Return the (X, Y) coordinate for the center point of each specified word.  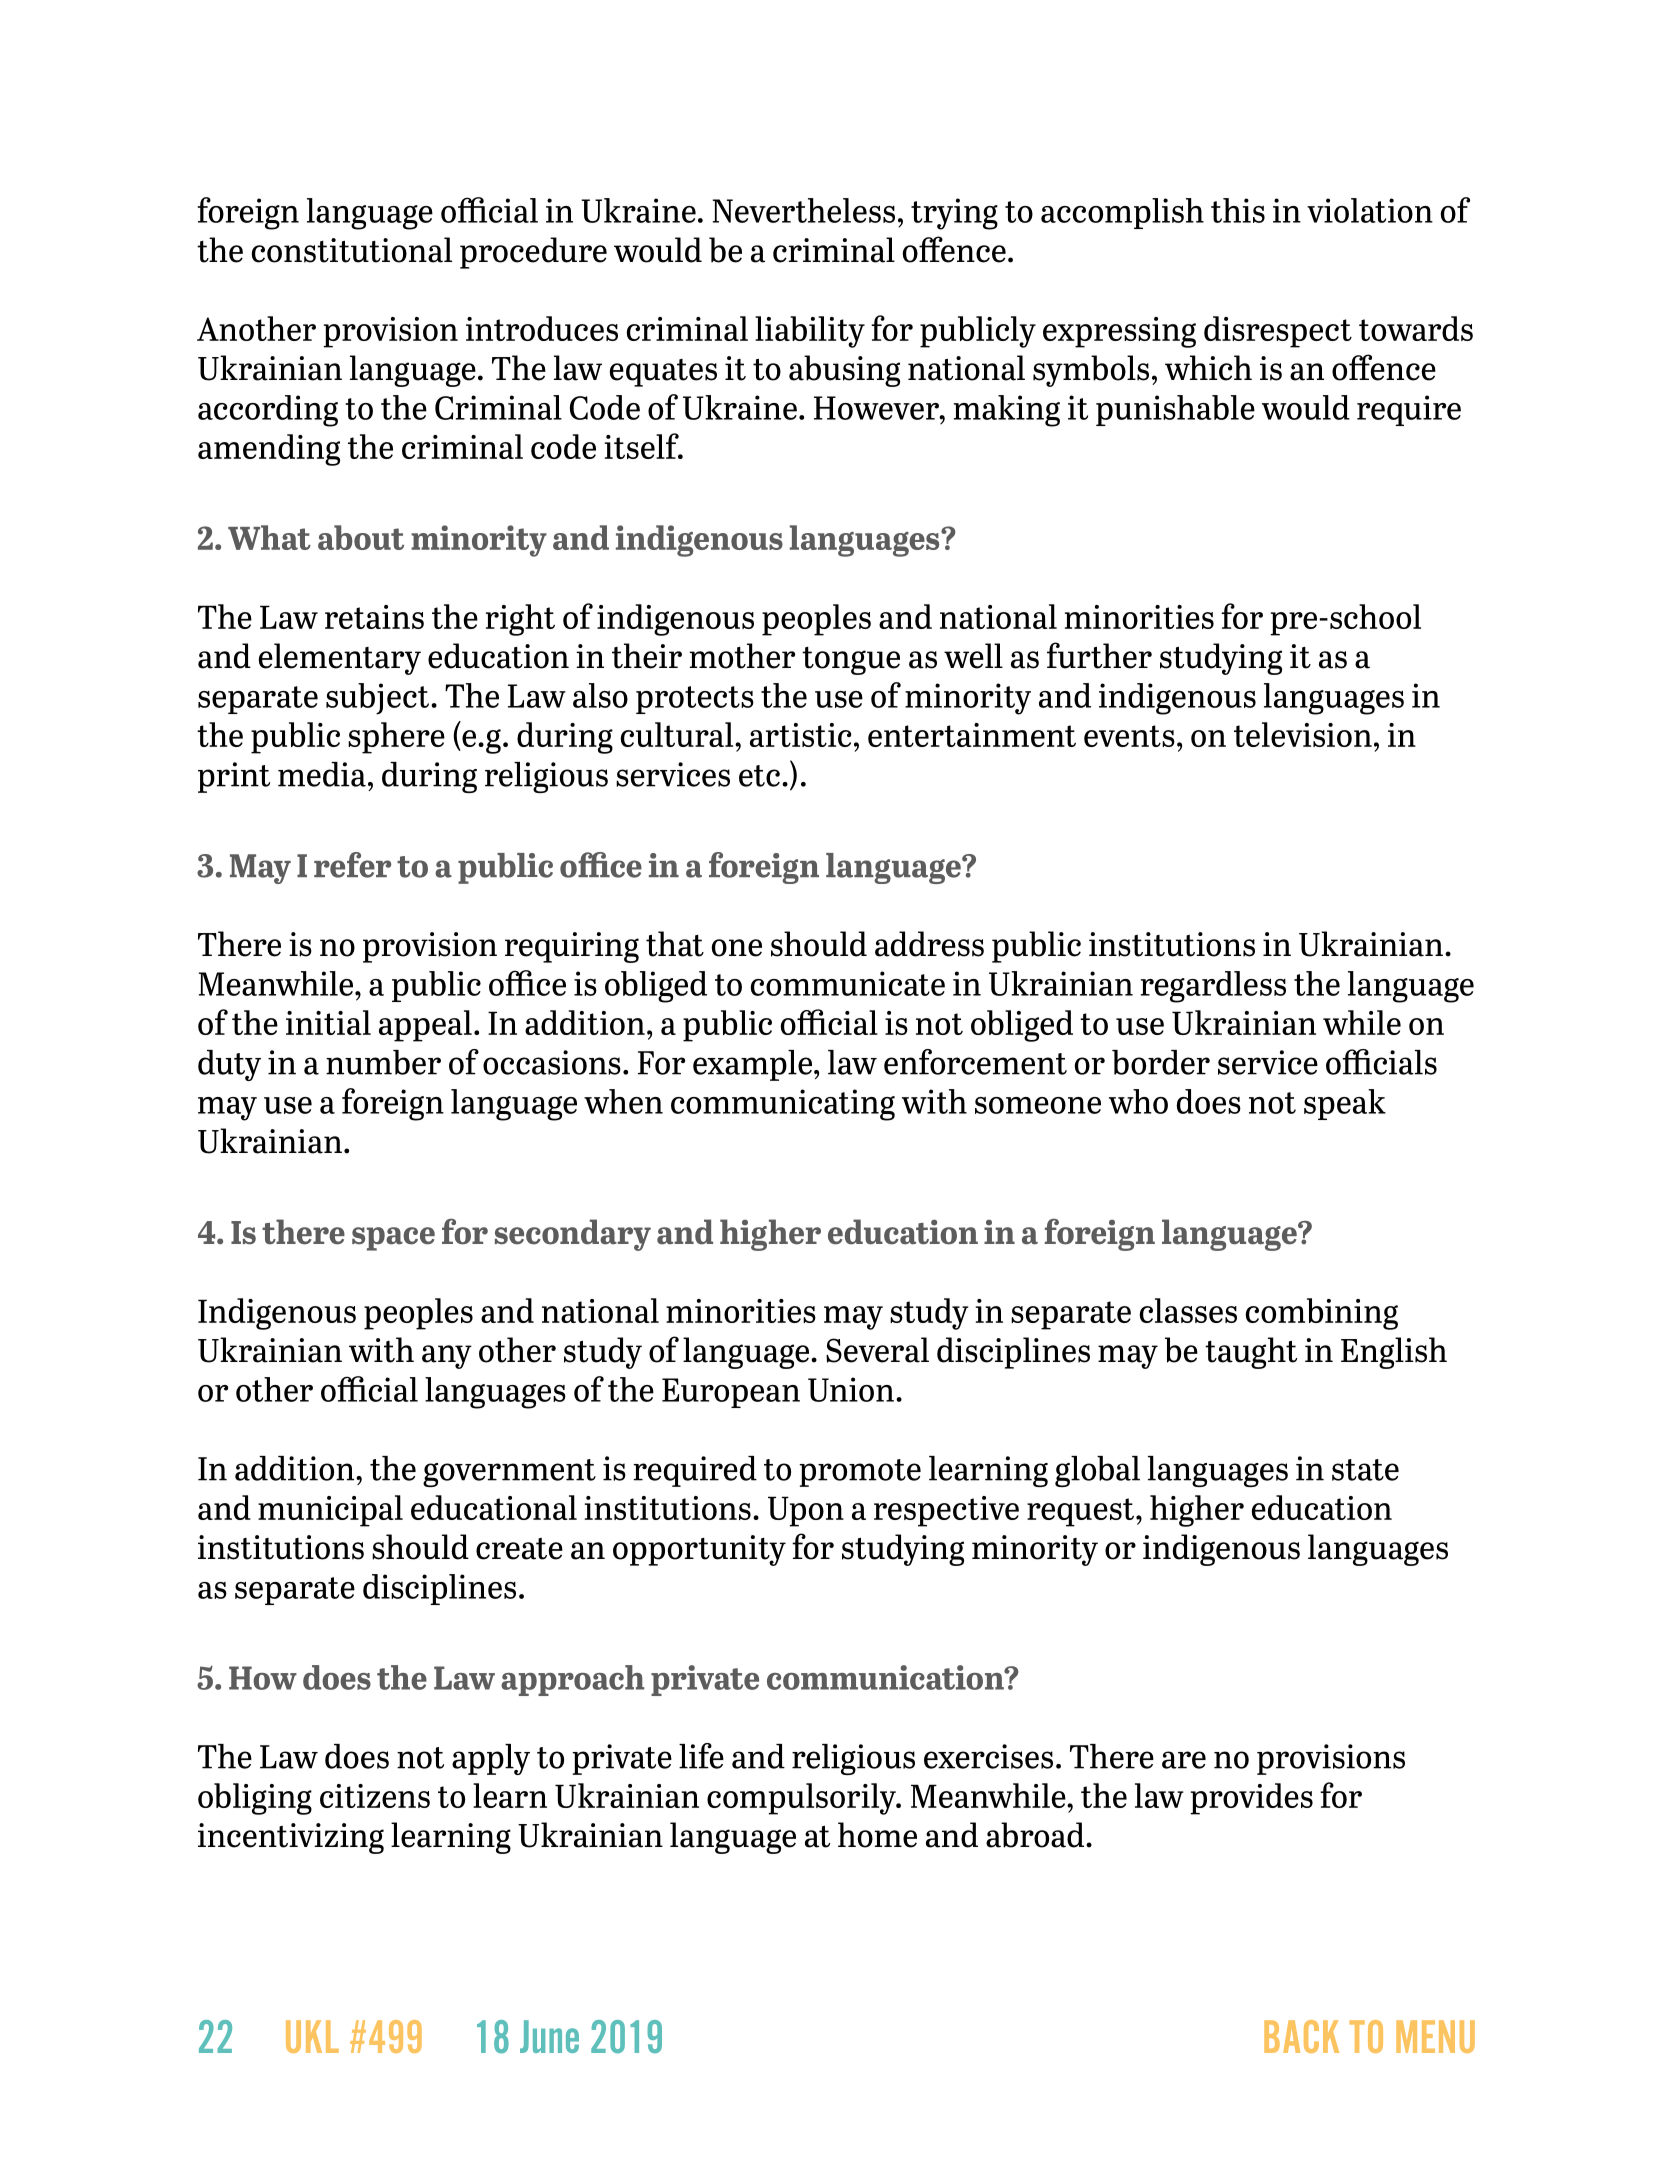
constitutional (352, 250)
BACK (1301, 2036)
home (877, 1835)
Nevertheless (804, 210)
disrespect (1278, 332)
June (549, 2036)
